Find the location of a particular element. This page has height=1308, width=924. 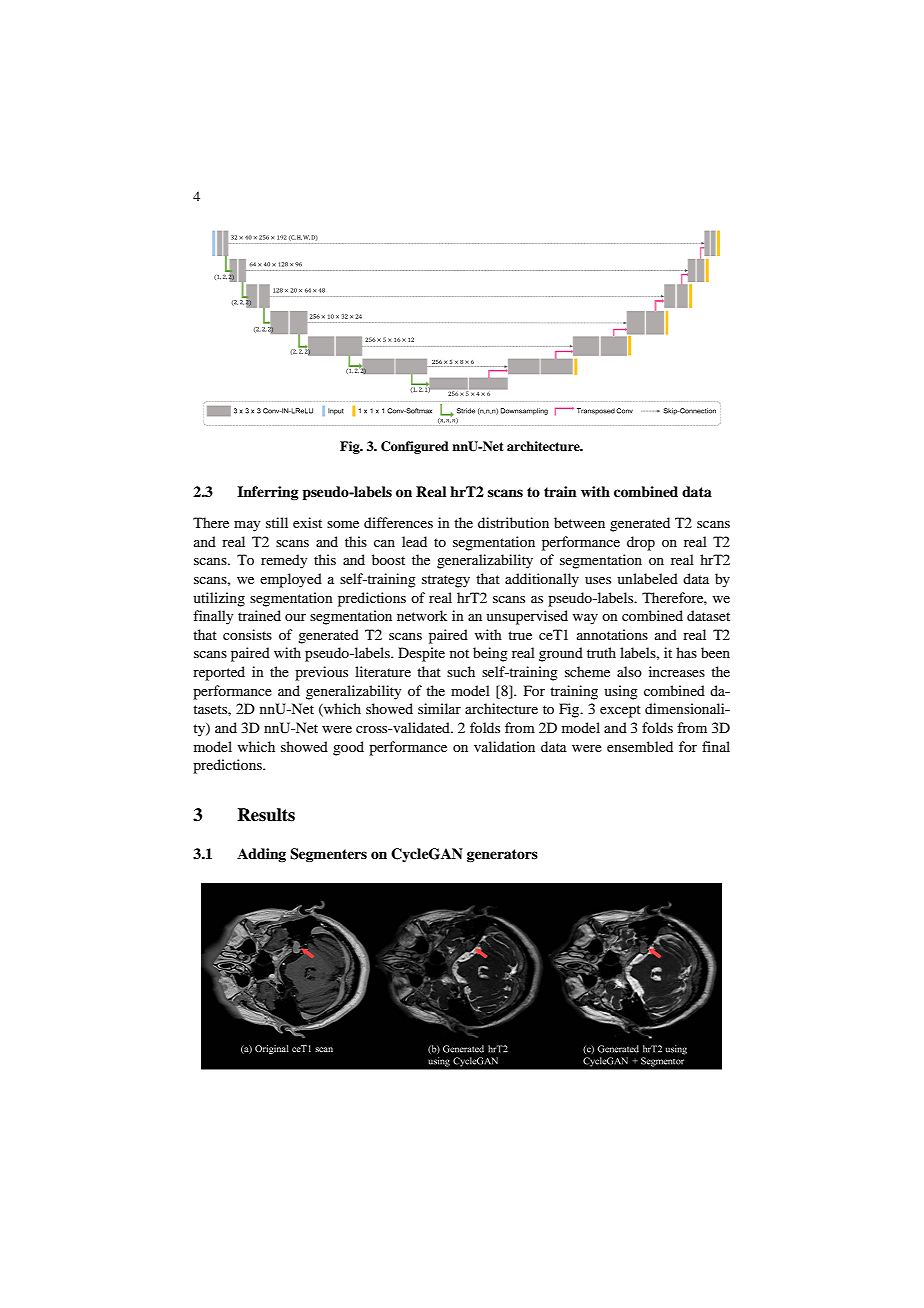

good is located at coordinates (348, 748).
